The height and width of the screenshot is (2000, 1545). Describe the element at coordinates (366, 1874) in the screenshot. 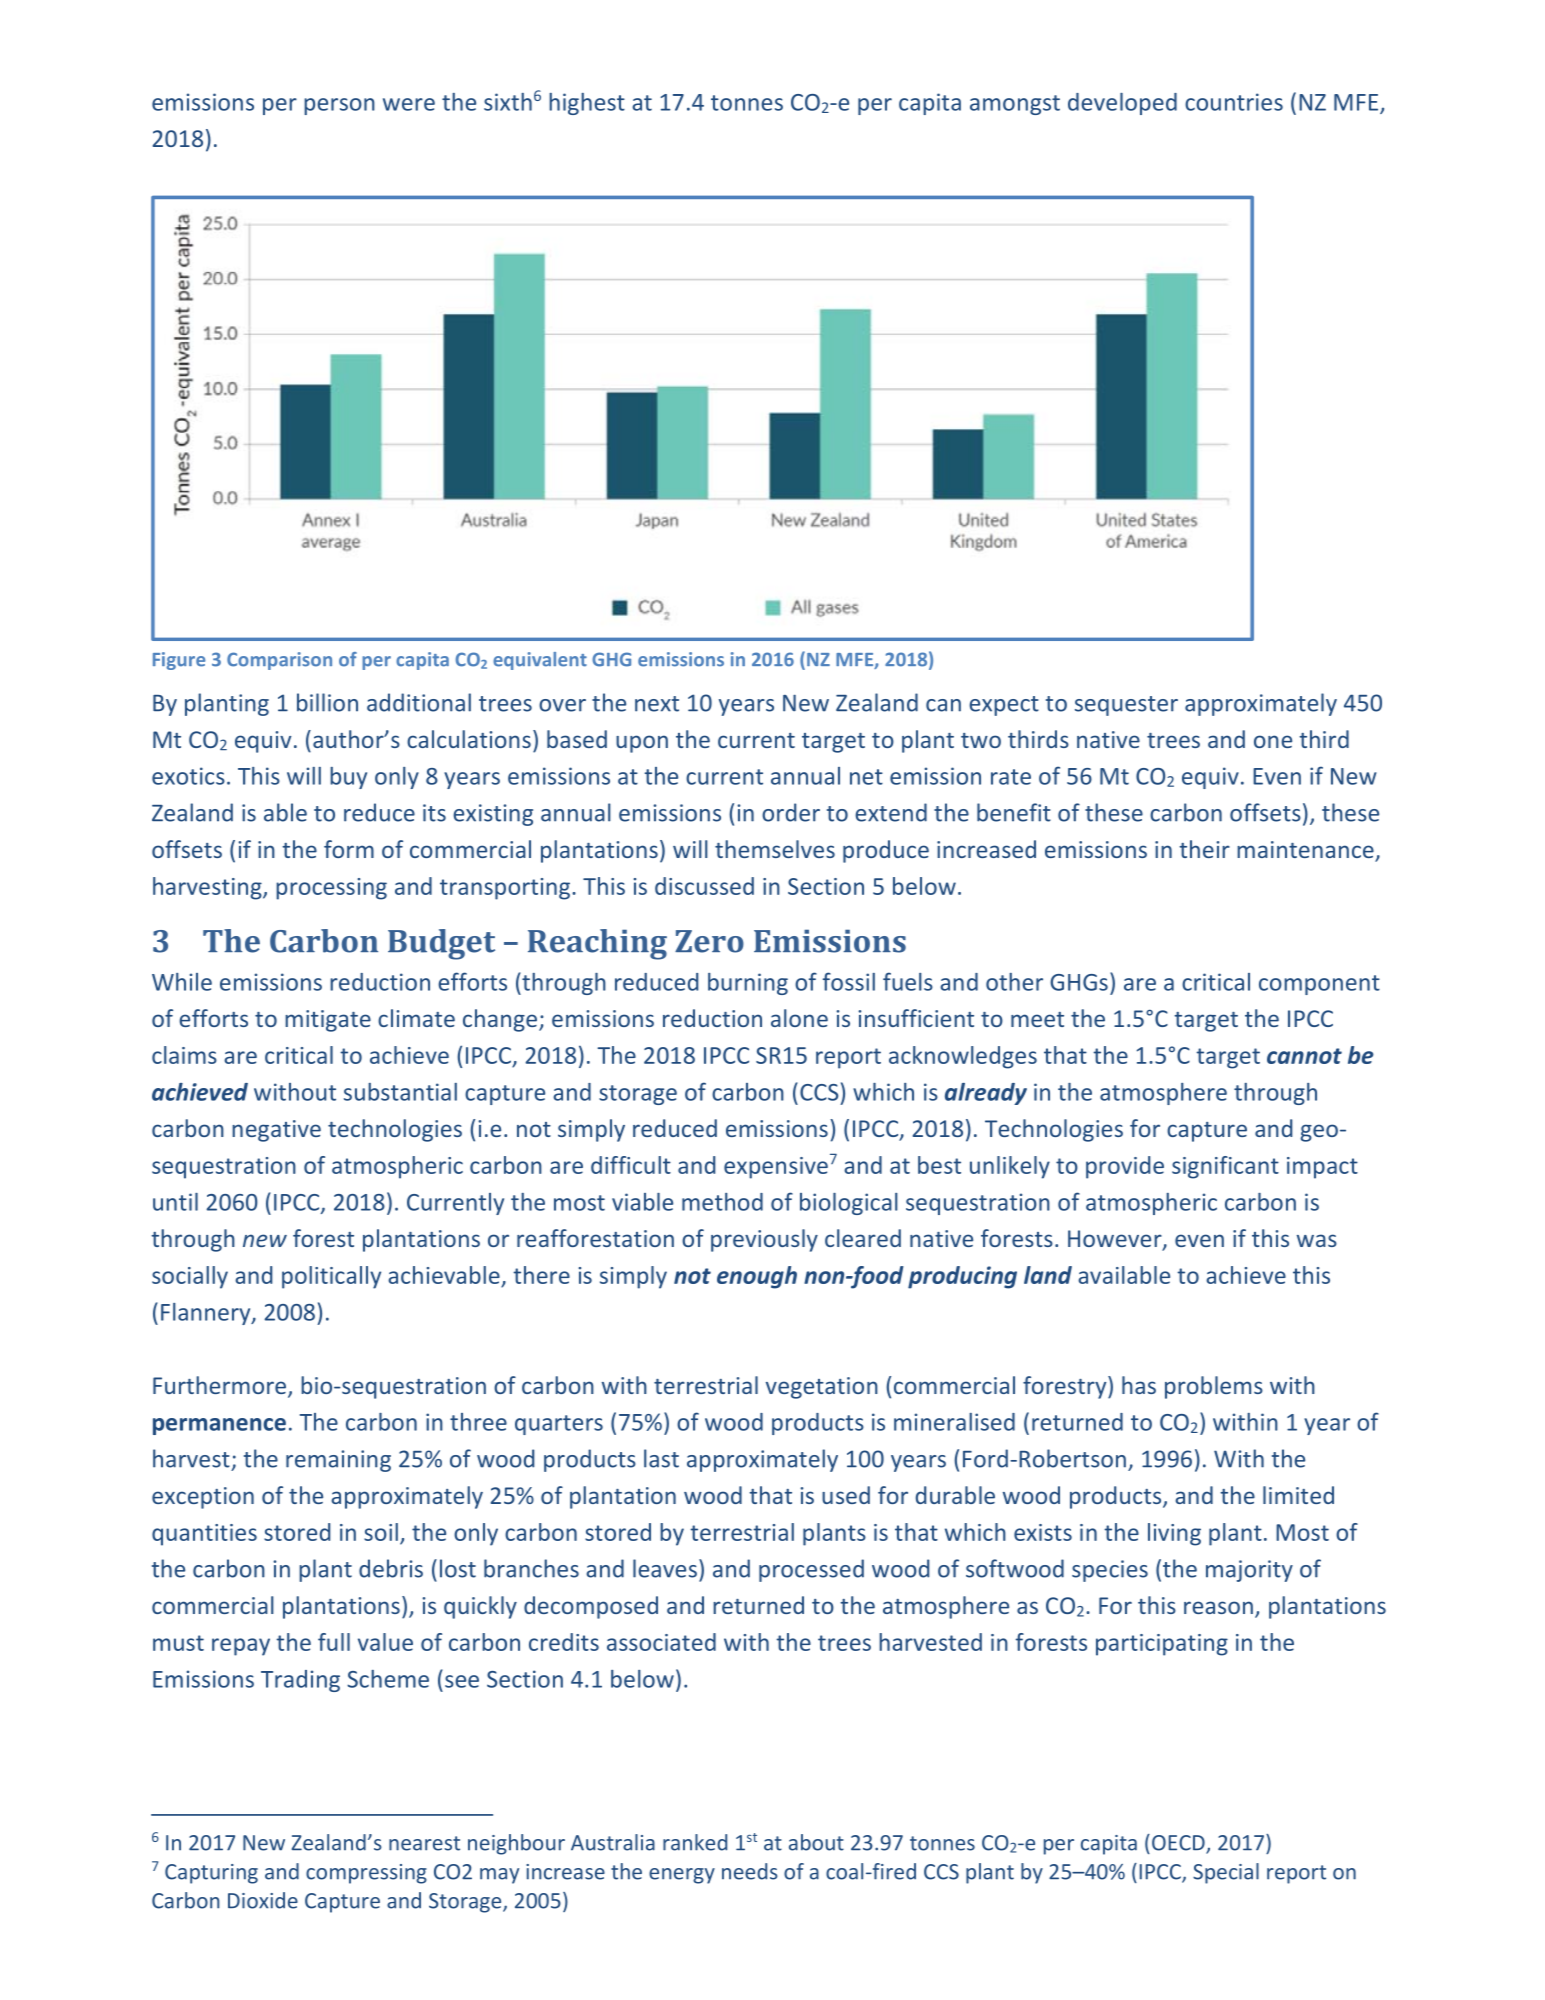

I see `compressing` at that location.
